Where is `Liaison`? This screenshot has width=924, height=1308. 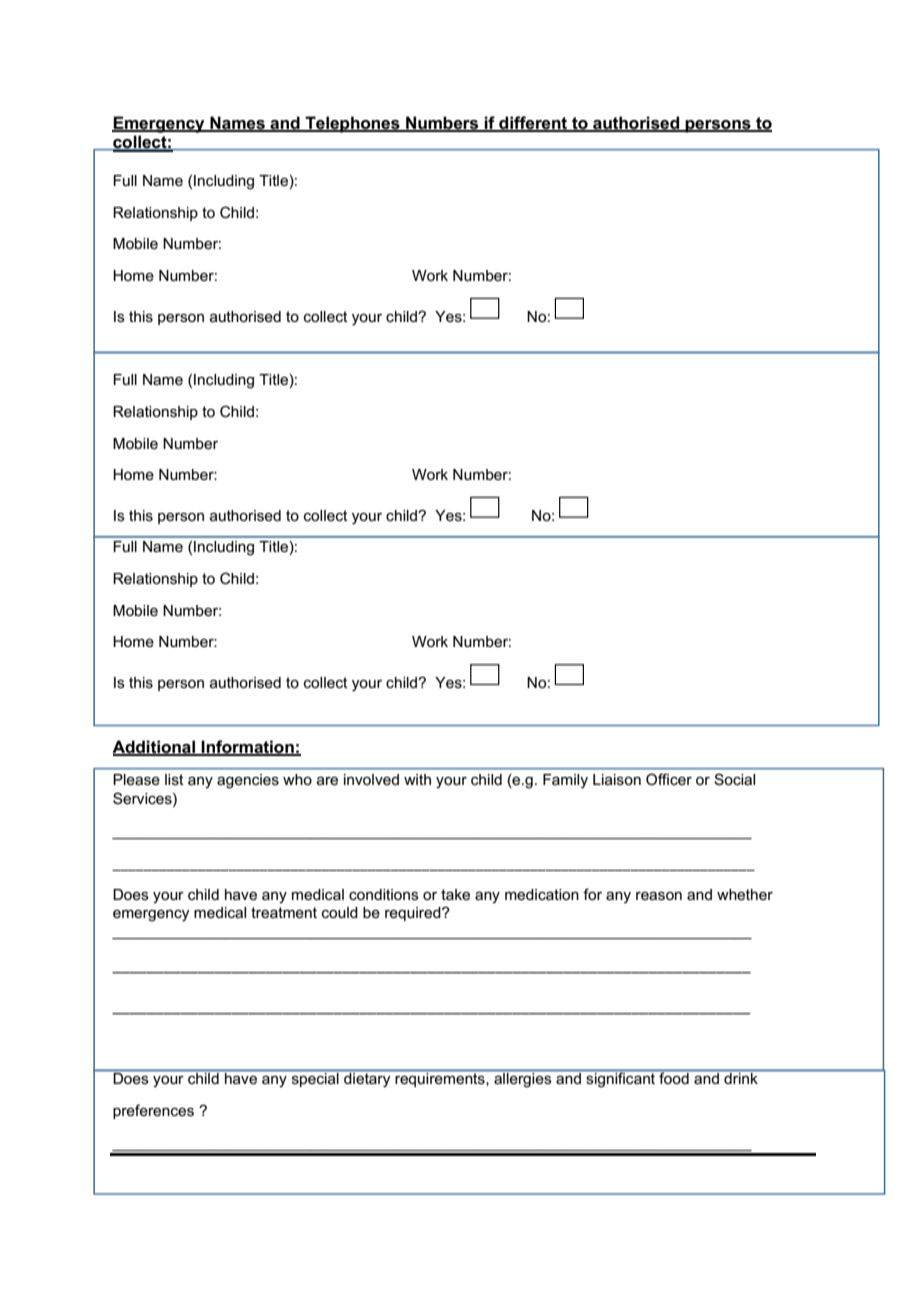
Liaison is located at coordinates (617, 779).
